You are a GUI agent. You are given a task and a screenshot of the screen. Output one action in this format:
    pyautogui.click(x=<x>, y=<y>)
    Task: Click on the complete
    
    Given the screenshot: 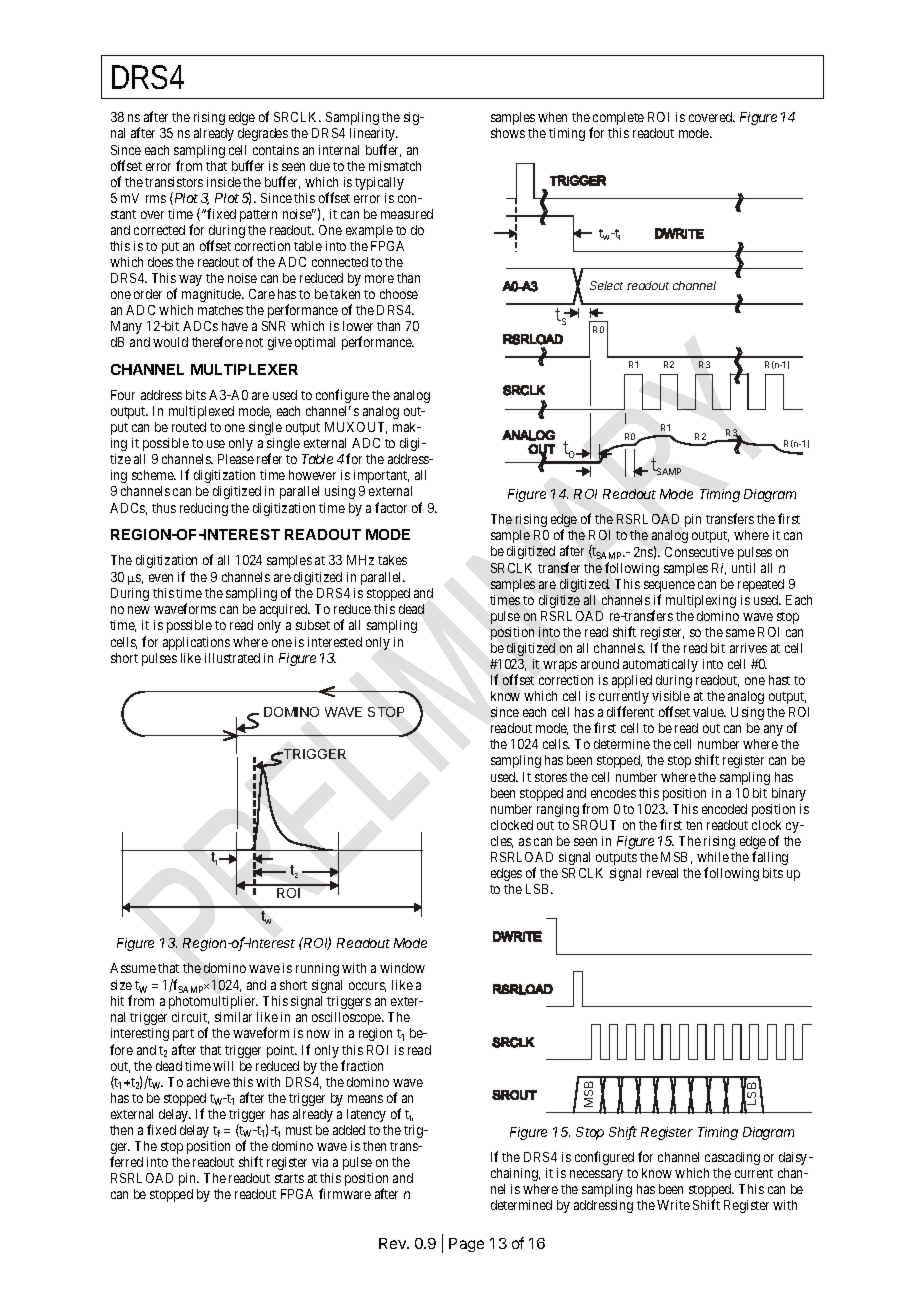 What is the action you would take?
    pyautogui.click(x=618, y=120)
